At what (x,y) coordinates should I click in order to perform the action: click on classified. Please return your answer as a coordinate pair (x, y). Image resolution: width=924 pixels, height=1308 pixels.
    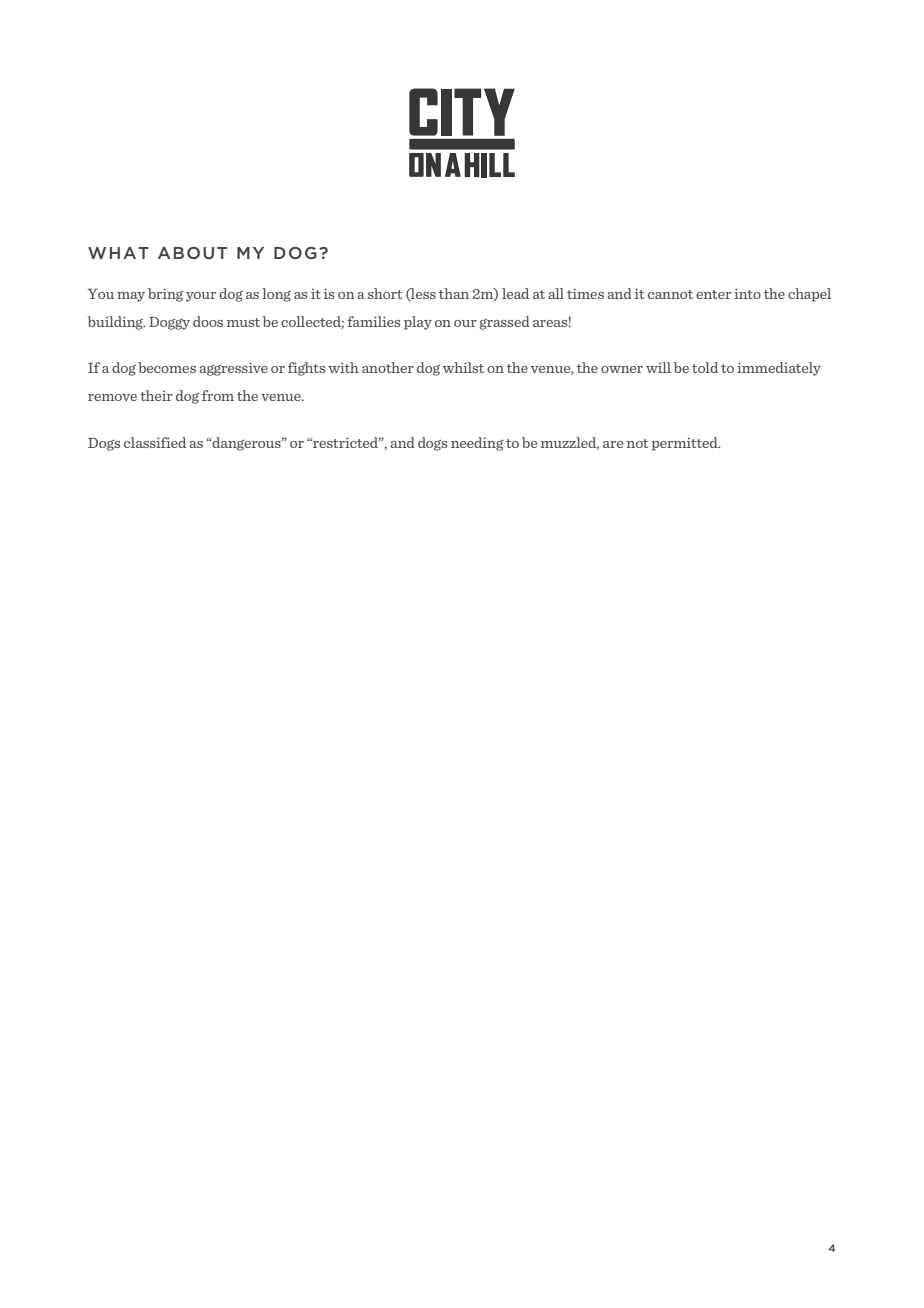
    Looking at the image, I should click on (155, 442).
